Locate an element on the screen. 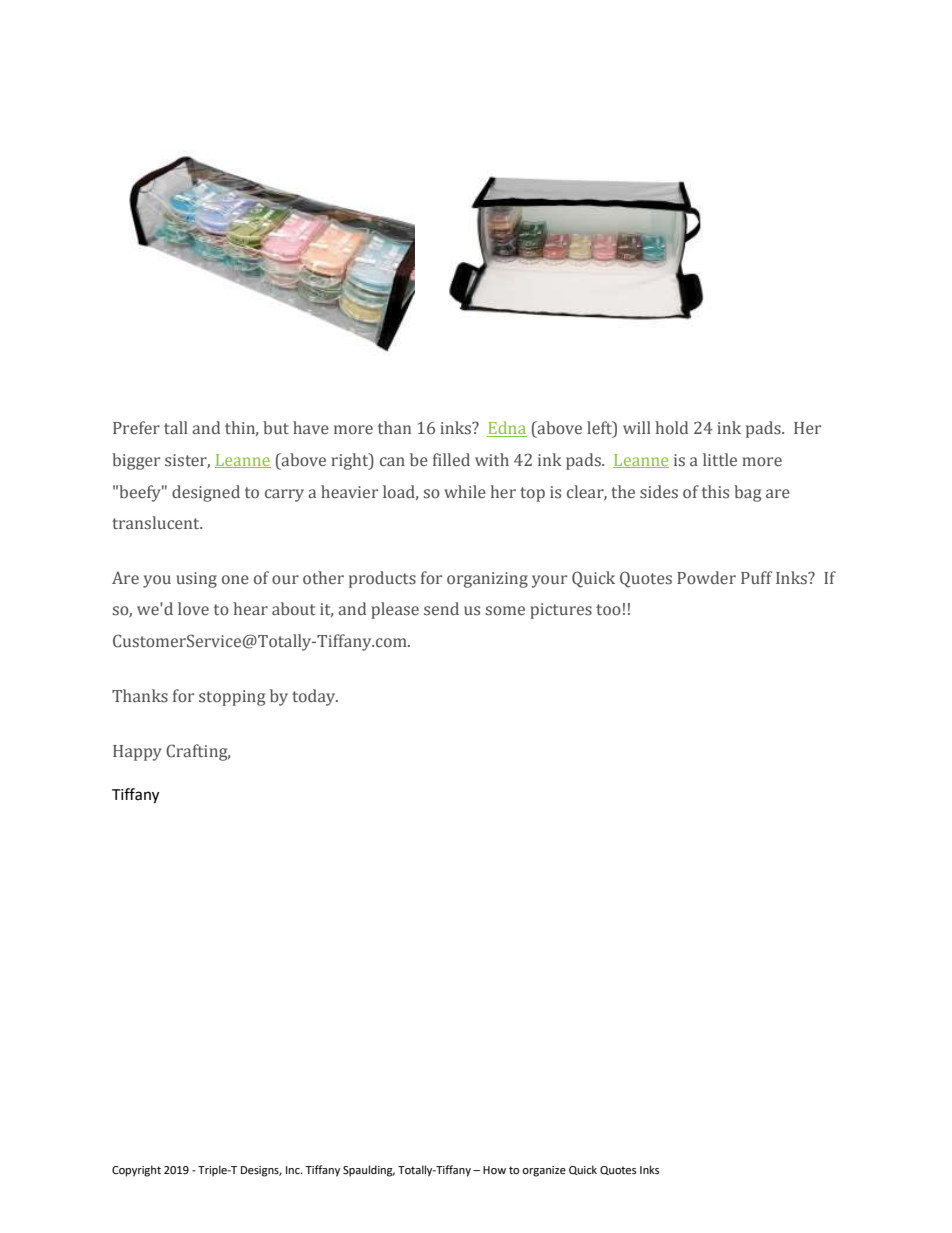 This screenshot has width=952, height=1233. too is located at coordinates (608, 609).
